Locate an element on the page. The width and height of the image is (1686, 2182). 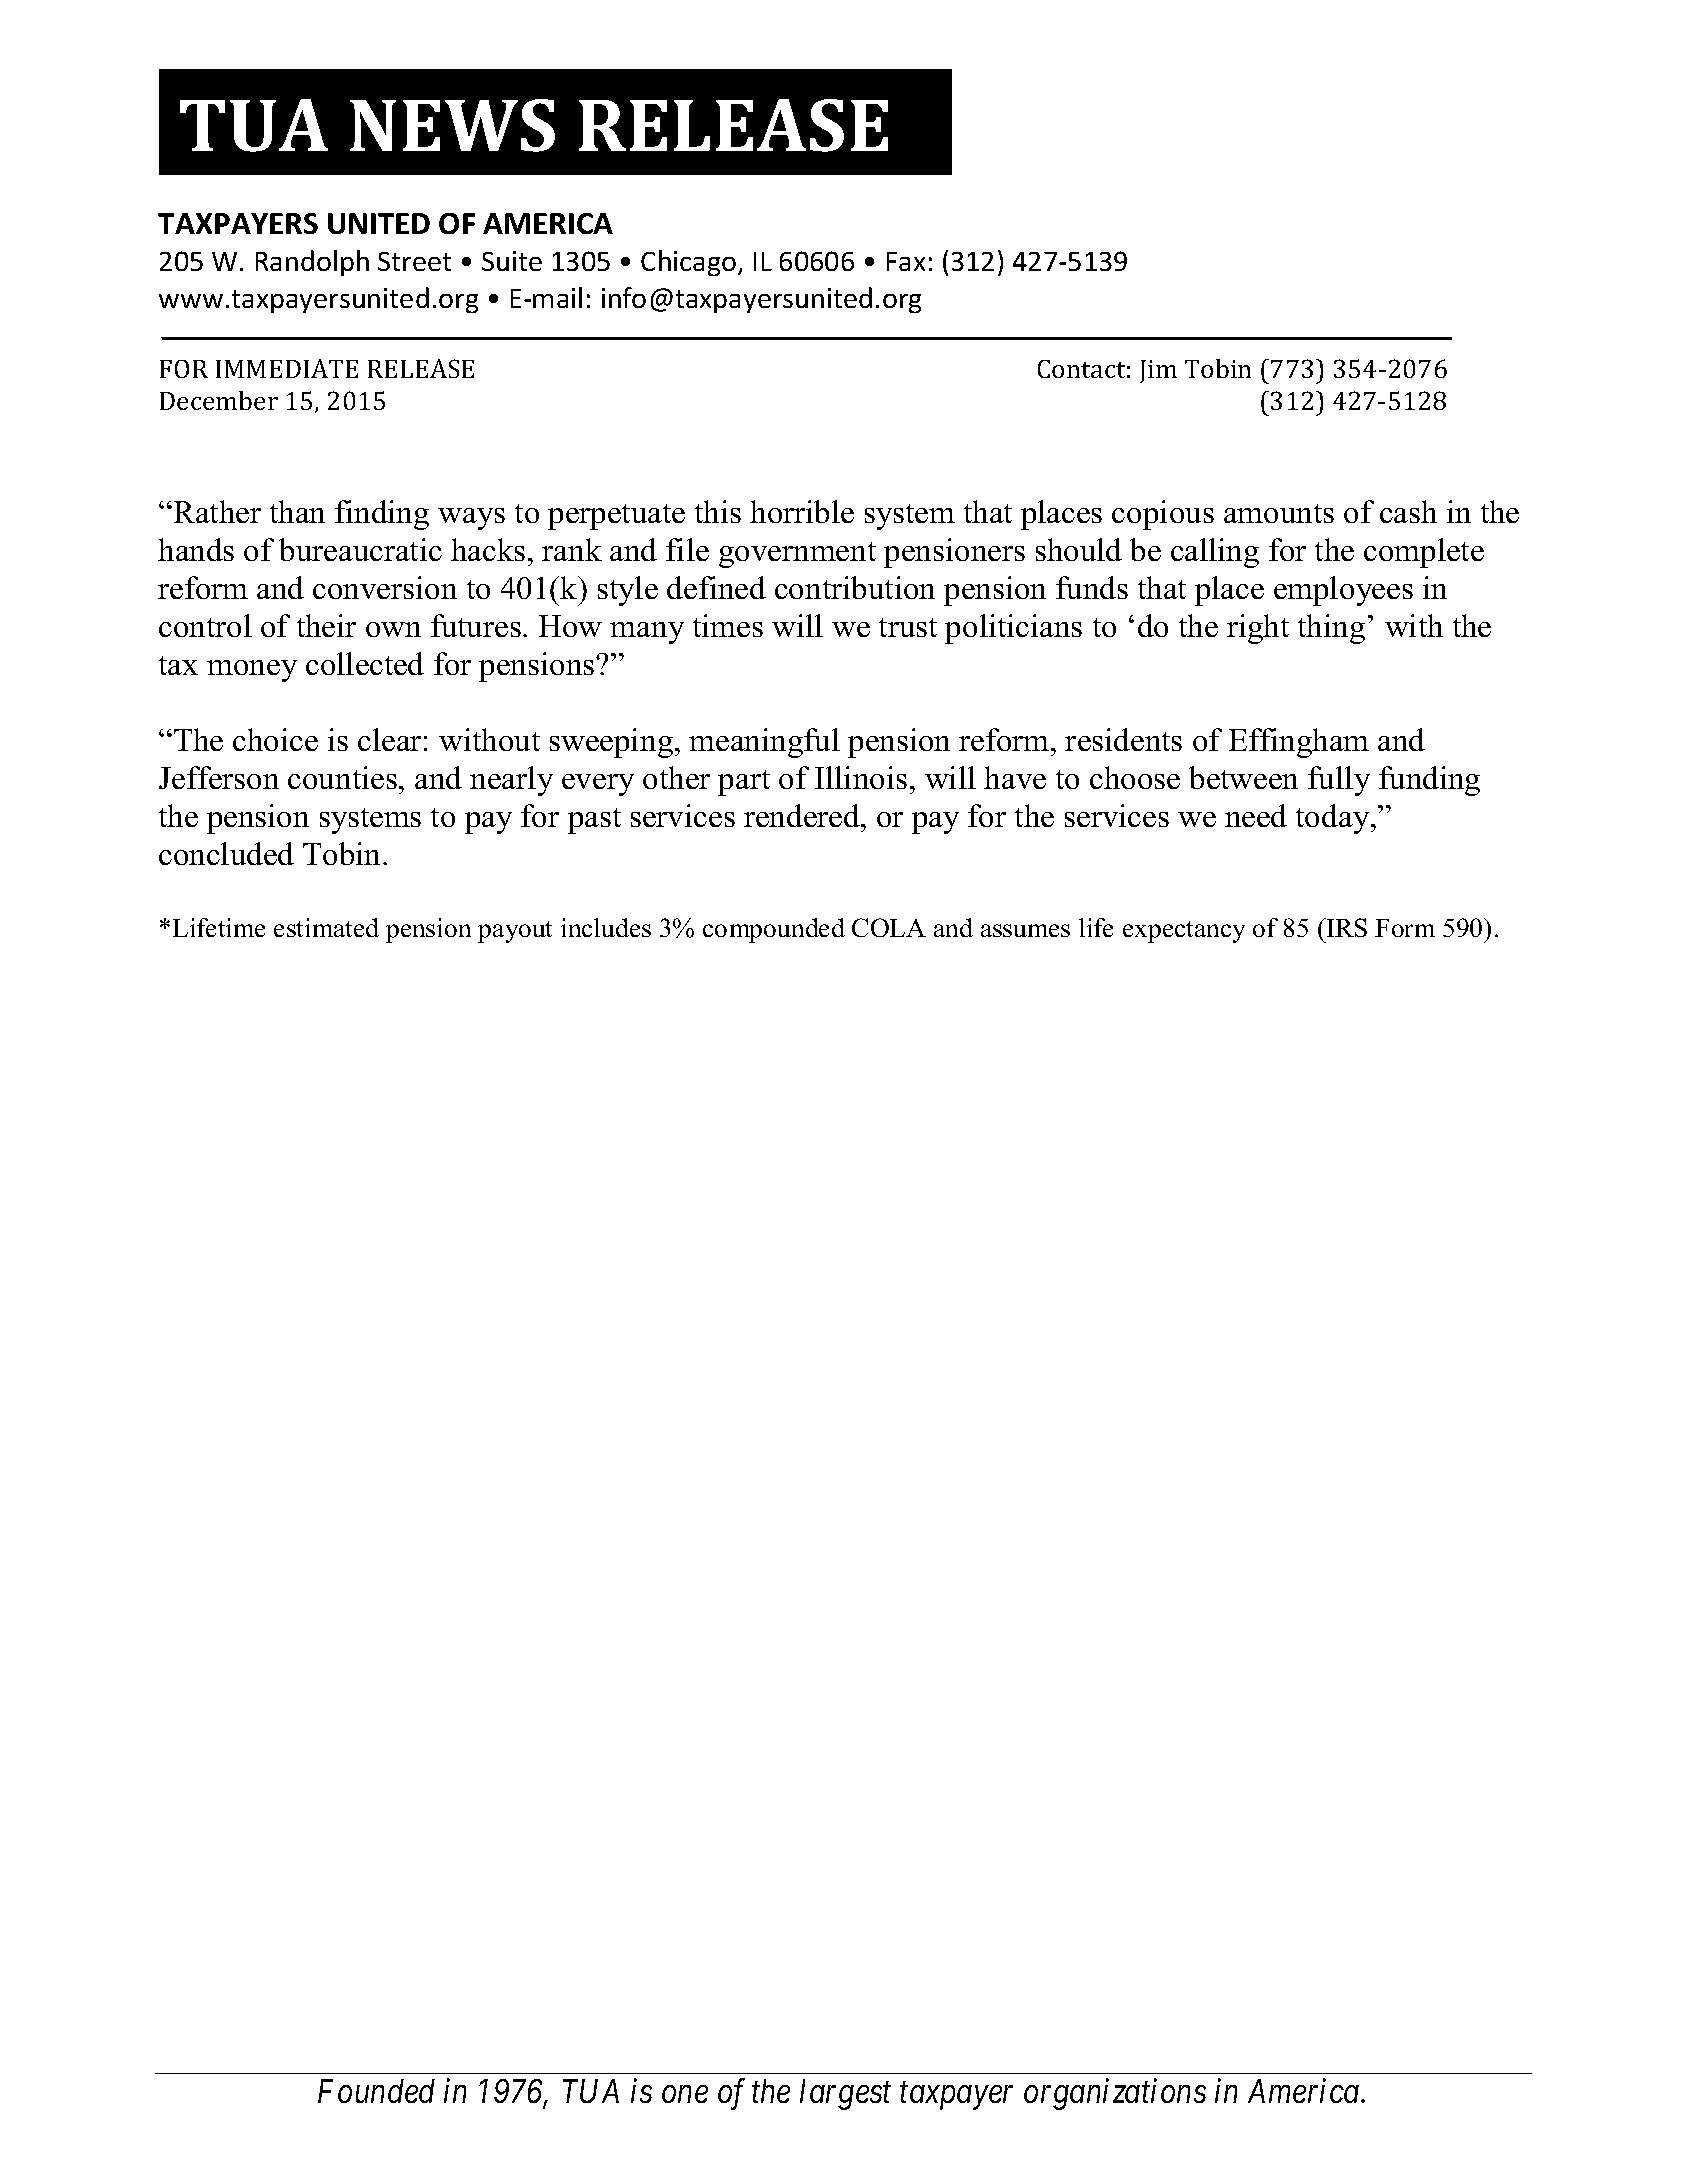
compounded is located at coordinates (774, 930).
